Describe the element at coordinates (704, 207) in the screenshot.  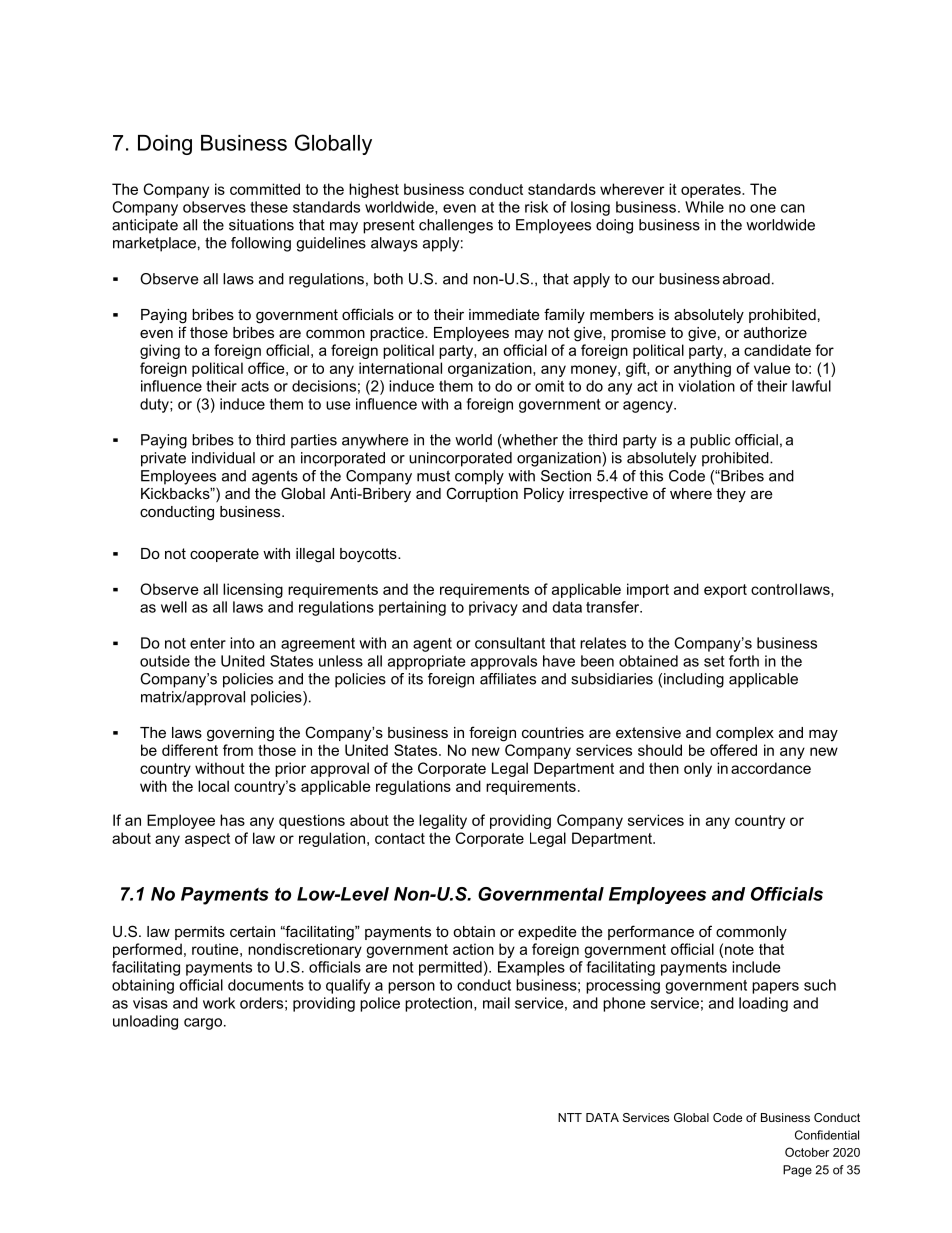
I see `While` at that location.
